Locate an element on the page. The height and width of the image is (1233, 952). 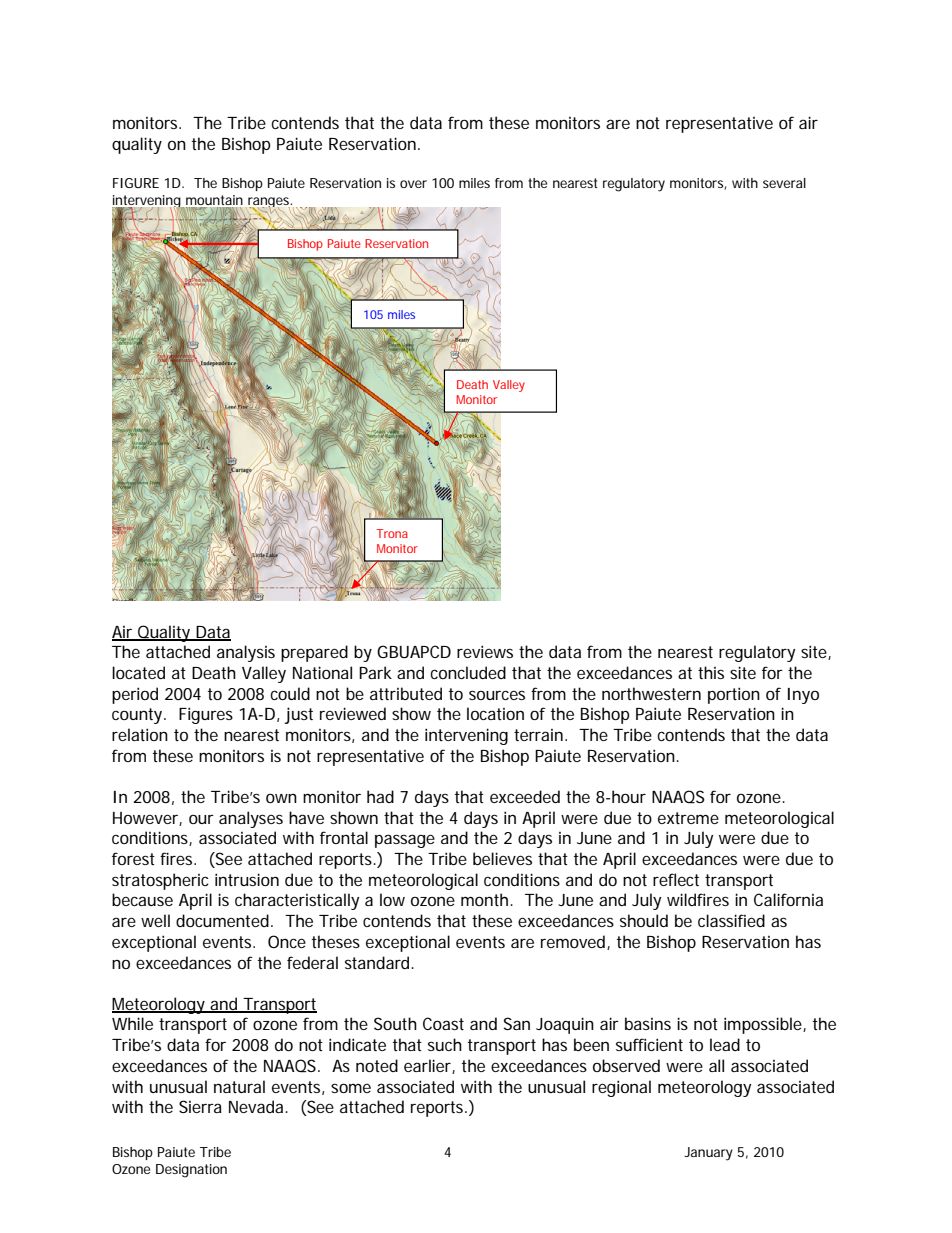
documented is located at coordinates (222, 920).
